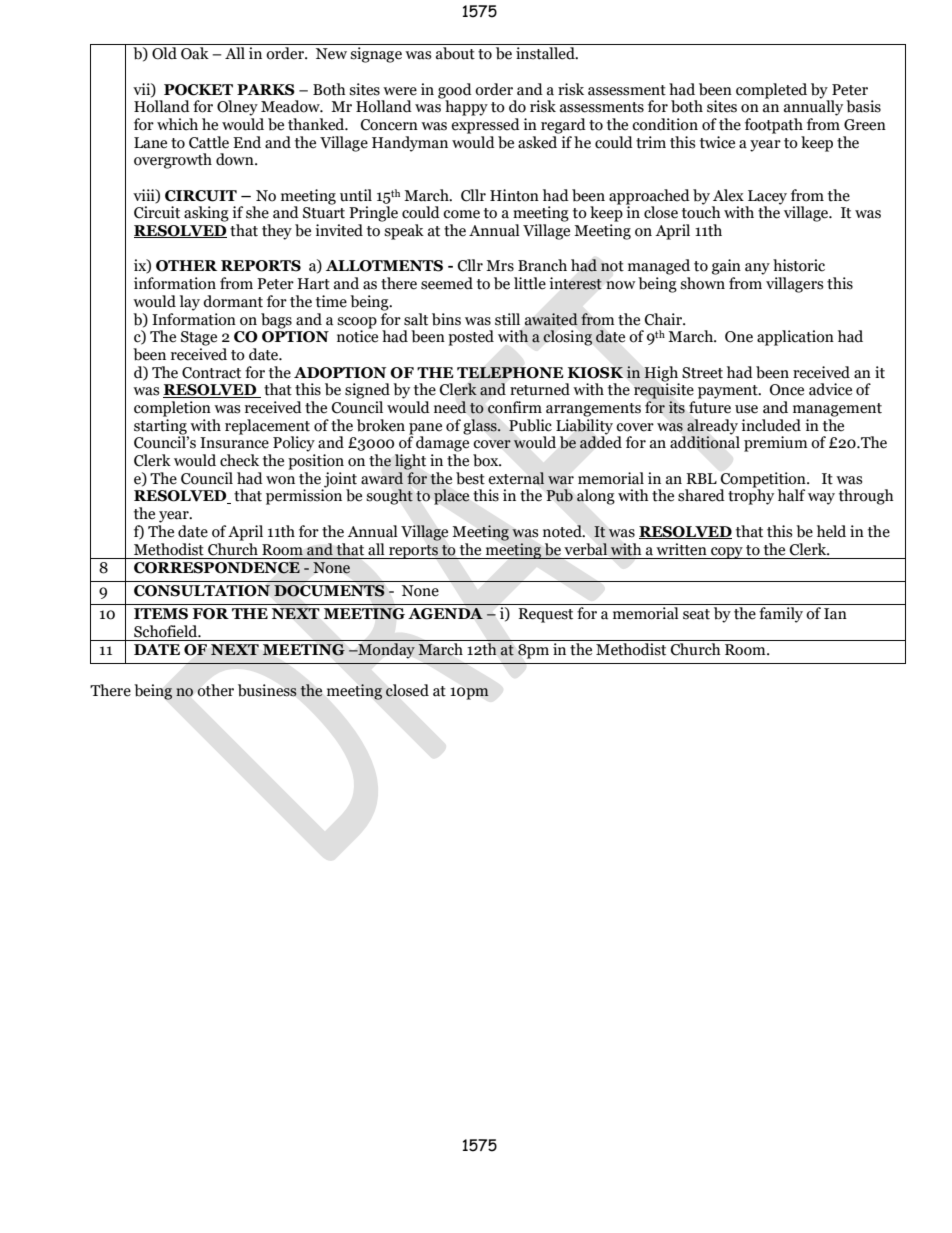  I want to click on Contract, so click(211, 373).
